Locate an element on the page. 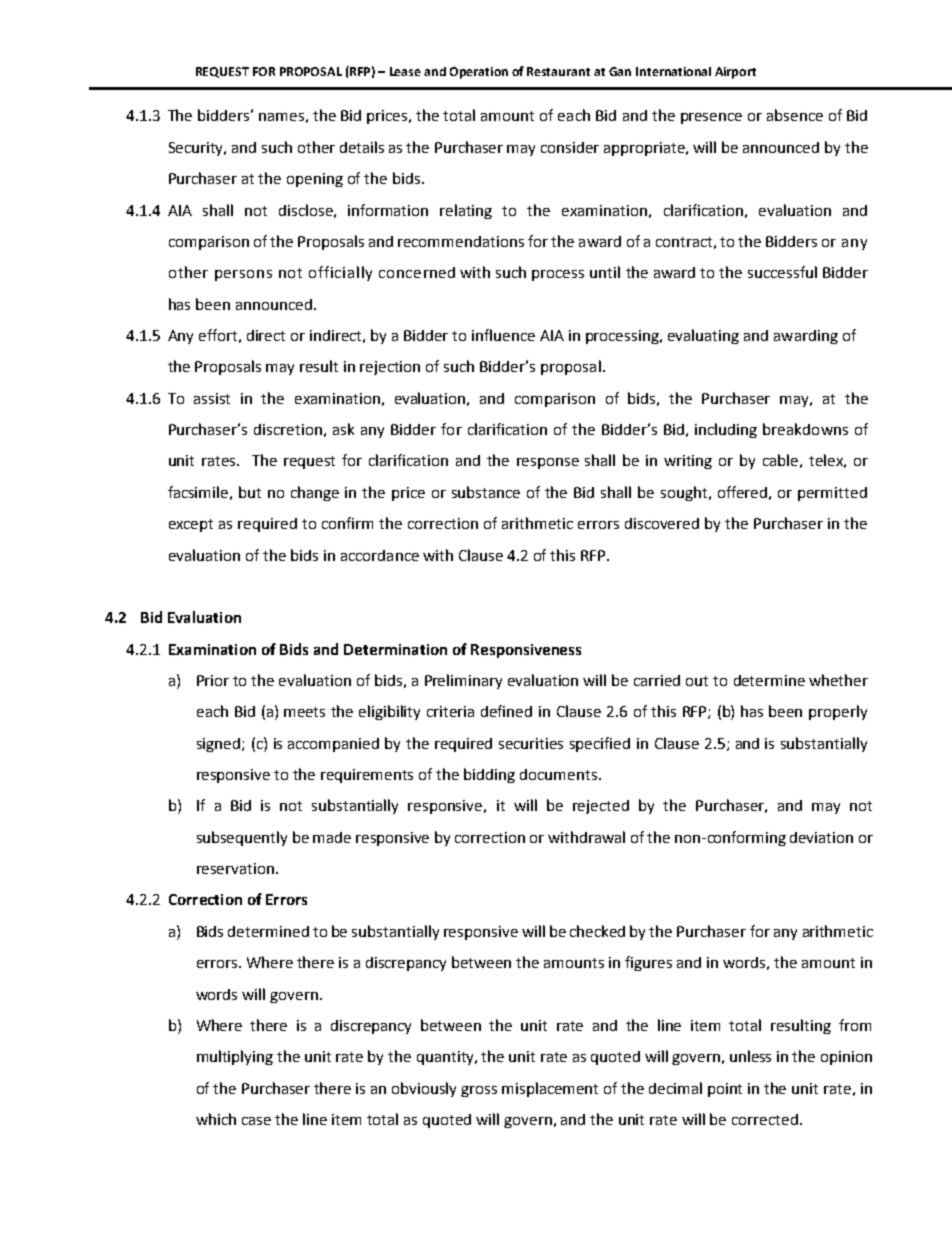 The image size is (952, 1233). except is located at coordinates (191, 525).
